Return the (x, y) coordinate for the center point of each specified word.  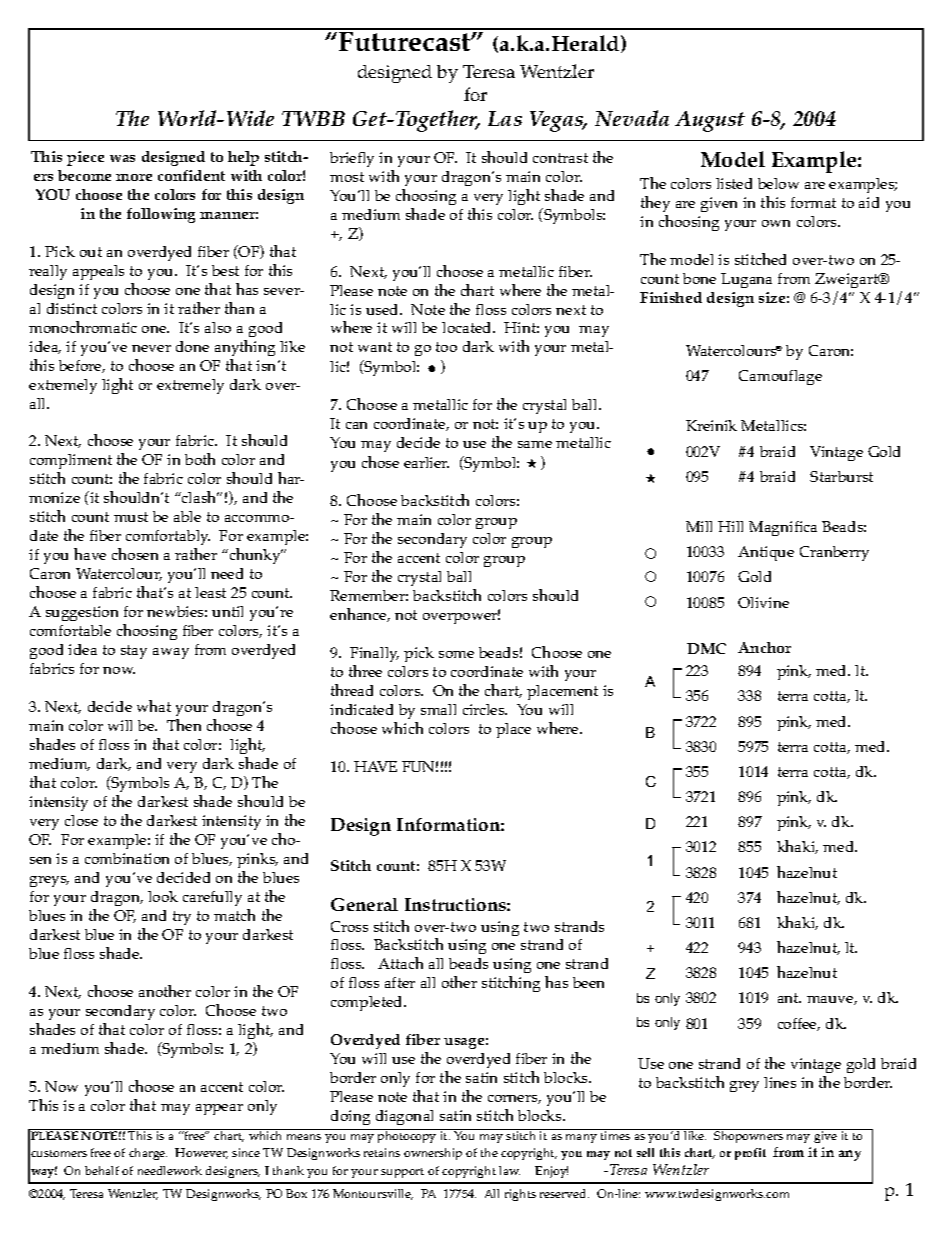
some (456, 654)
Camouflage (780, 377)
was (122, 158)
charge (148, 1154)
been (588, 982)
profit (750, 1154)
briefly (352, 159)
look (163, 896)
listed (734, 183)
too (446, 347)
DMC (706, 648)
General (364, 904)
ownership (433, 1154)
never (151, 348)
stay (134, 652)
